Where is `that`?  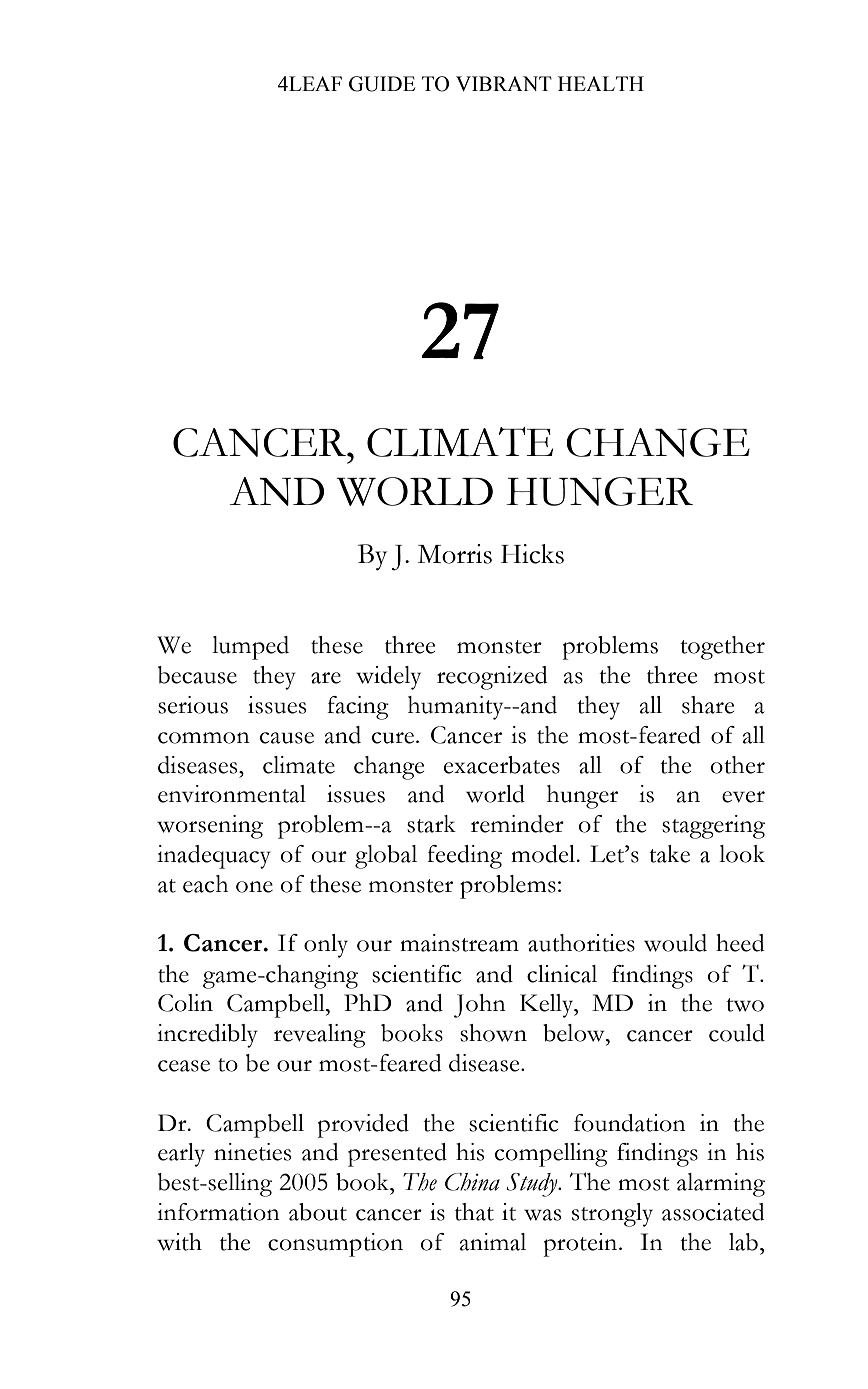
that is located at coordinates (474, 1212).
